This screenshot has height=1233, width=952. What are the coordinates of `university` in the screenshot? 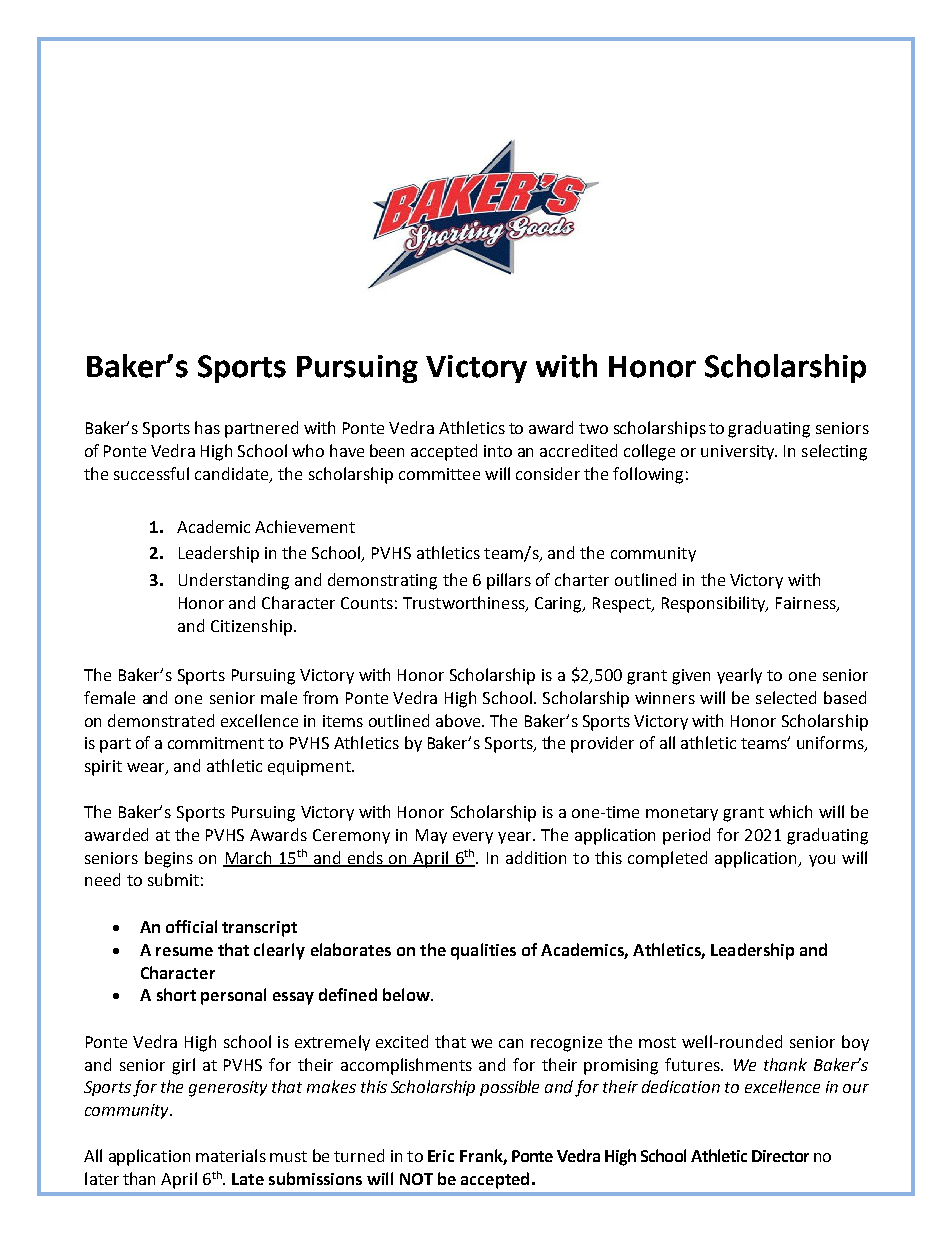 It's located at (739, 452).
